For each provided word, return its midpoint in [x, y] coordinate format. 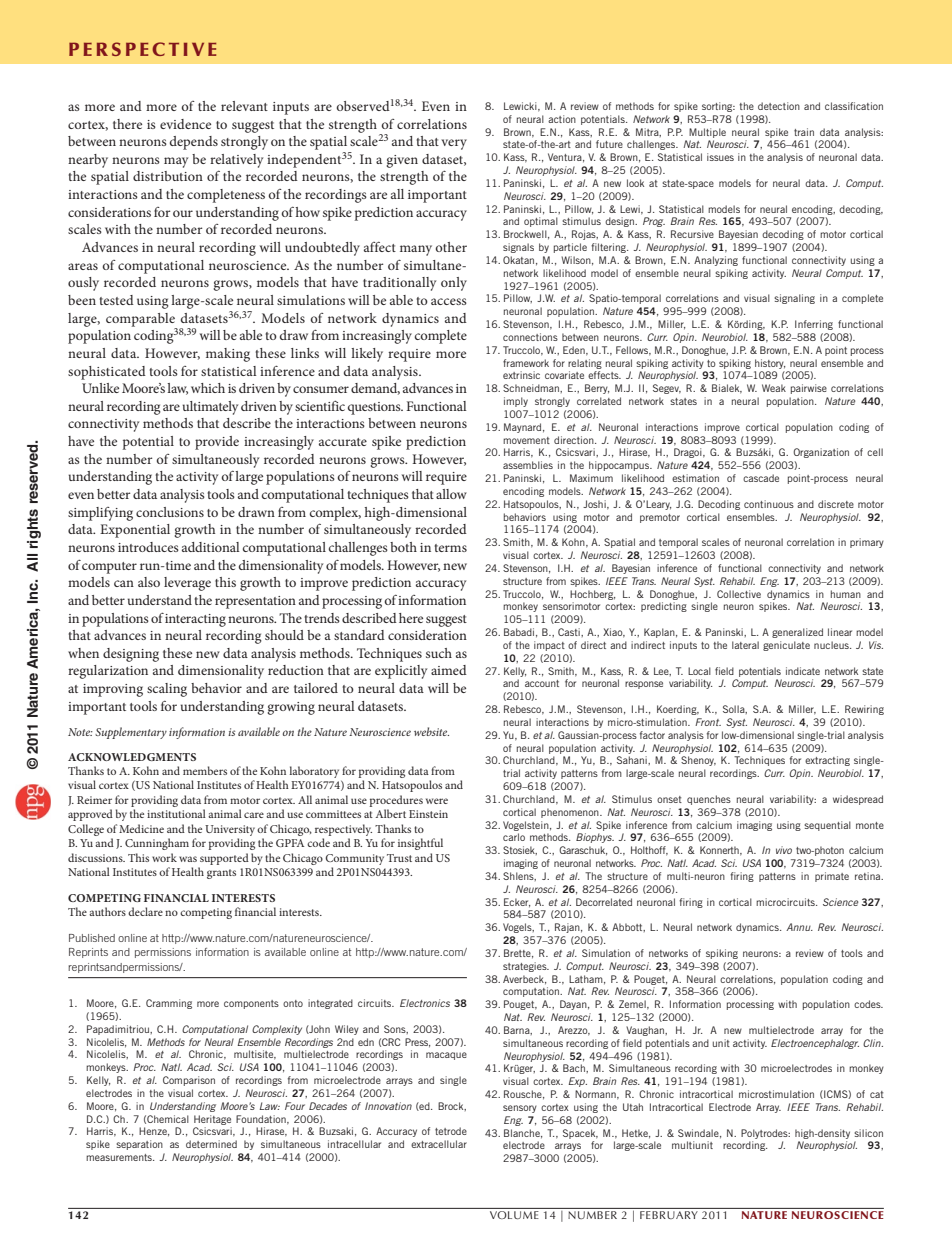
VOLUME [514, 1215]
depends [194, 143]
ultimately [210, 408]
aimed [449, 670]
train [804, 132]
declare [145, 911]
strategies [526, 967]
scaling [167, 690]
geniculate [786, 646]
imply [516, 402]
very [454, 144]
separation [139, 1145]
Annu [799, 927]
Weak [774, 388]
